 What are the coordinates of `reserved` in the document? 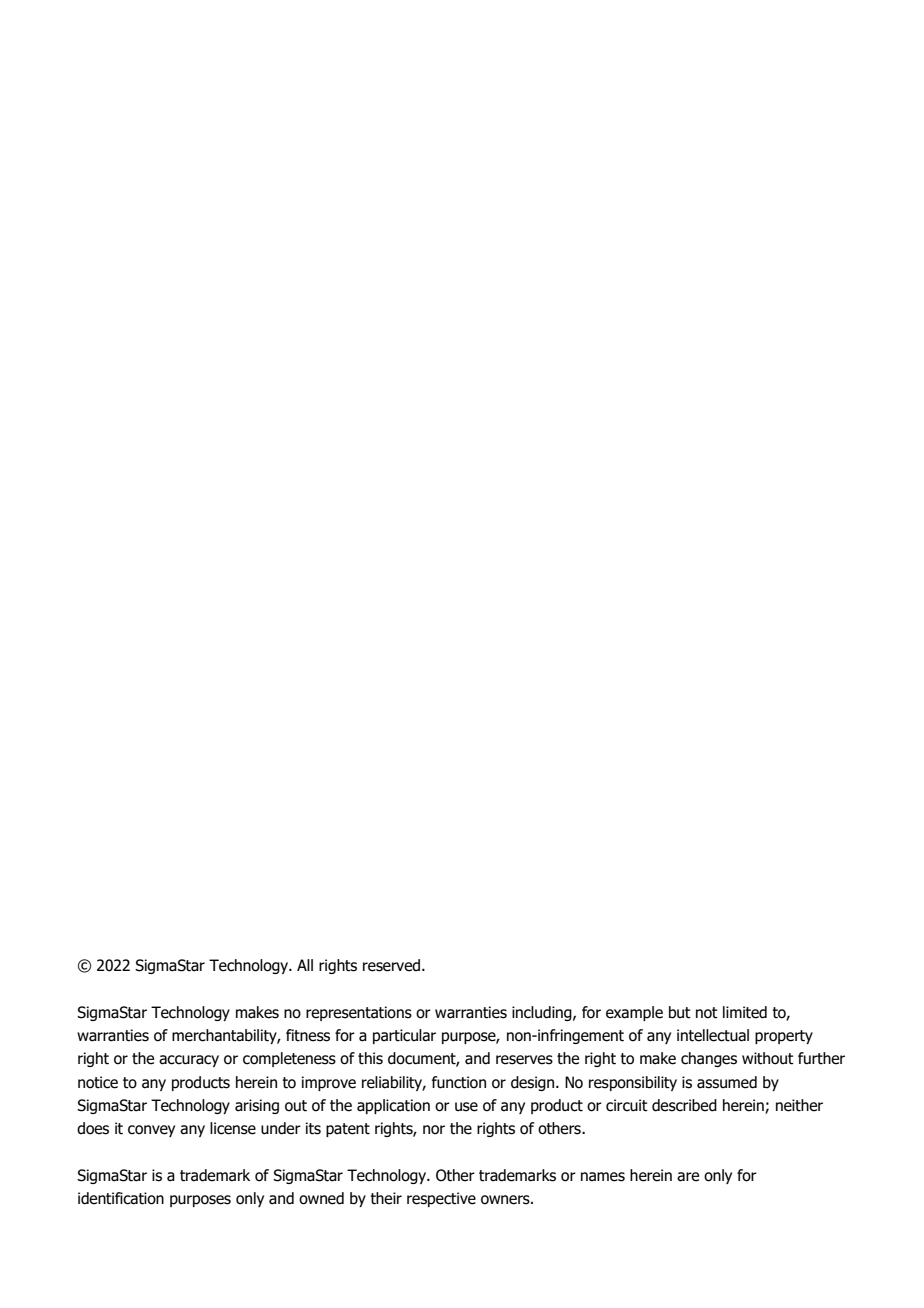 It's located at (391, 965).
